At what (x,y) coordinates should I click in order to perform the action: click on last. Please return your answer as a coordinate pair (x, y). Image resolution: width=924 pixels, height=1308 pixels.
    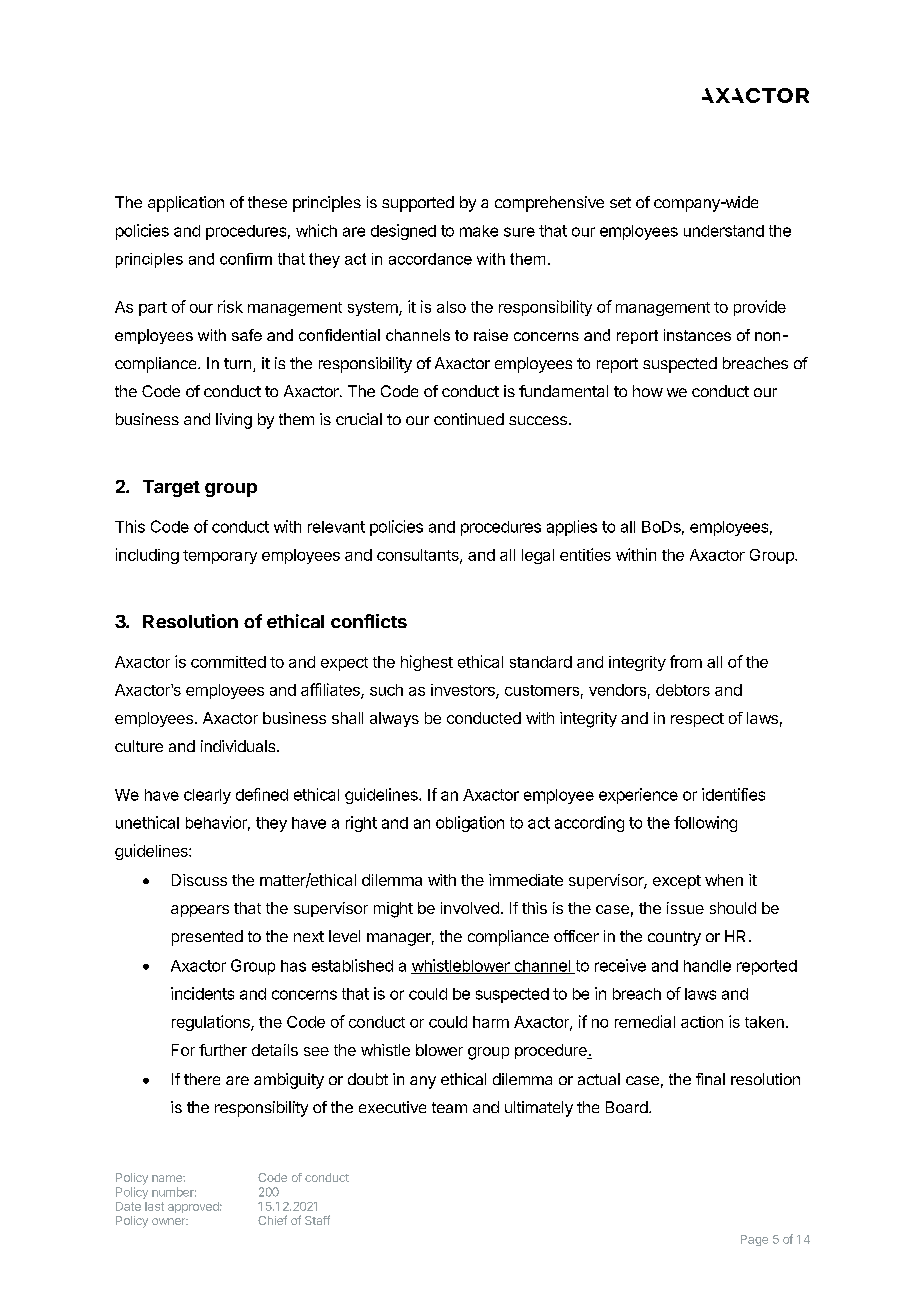
    Looking at the image, I should click on (154, 1206).
